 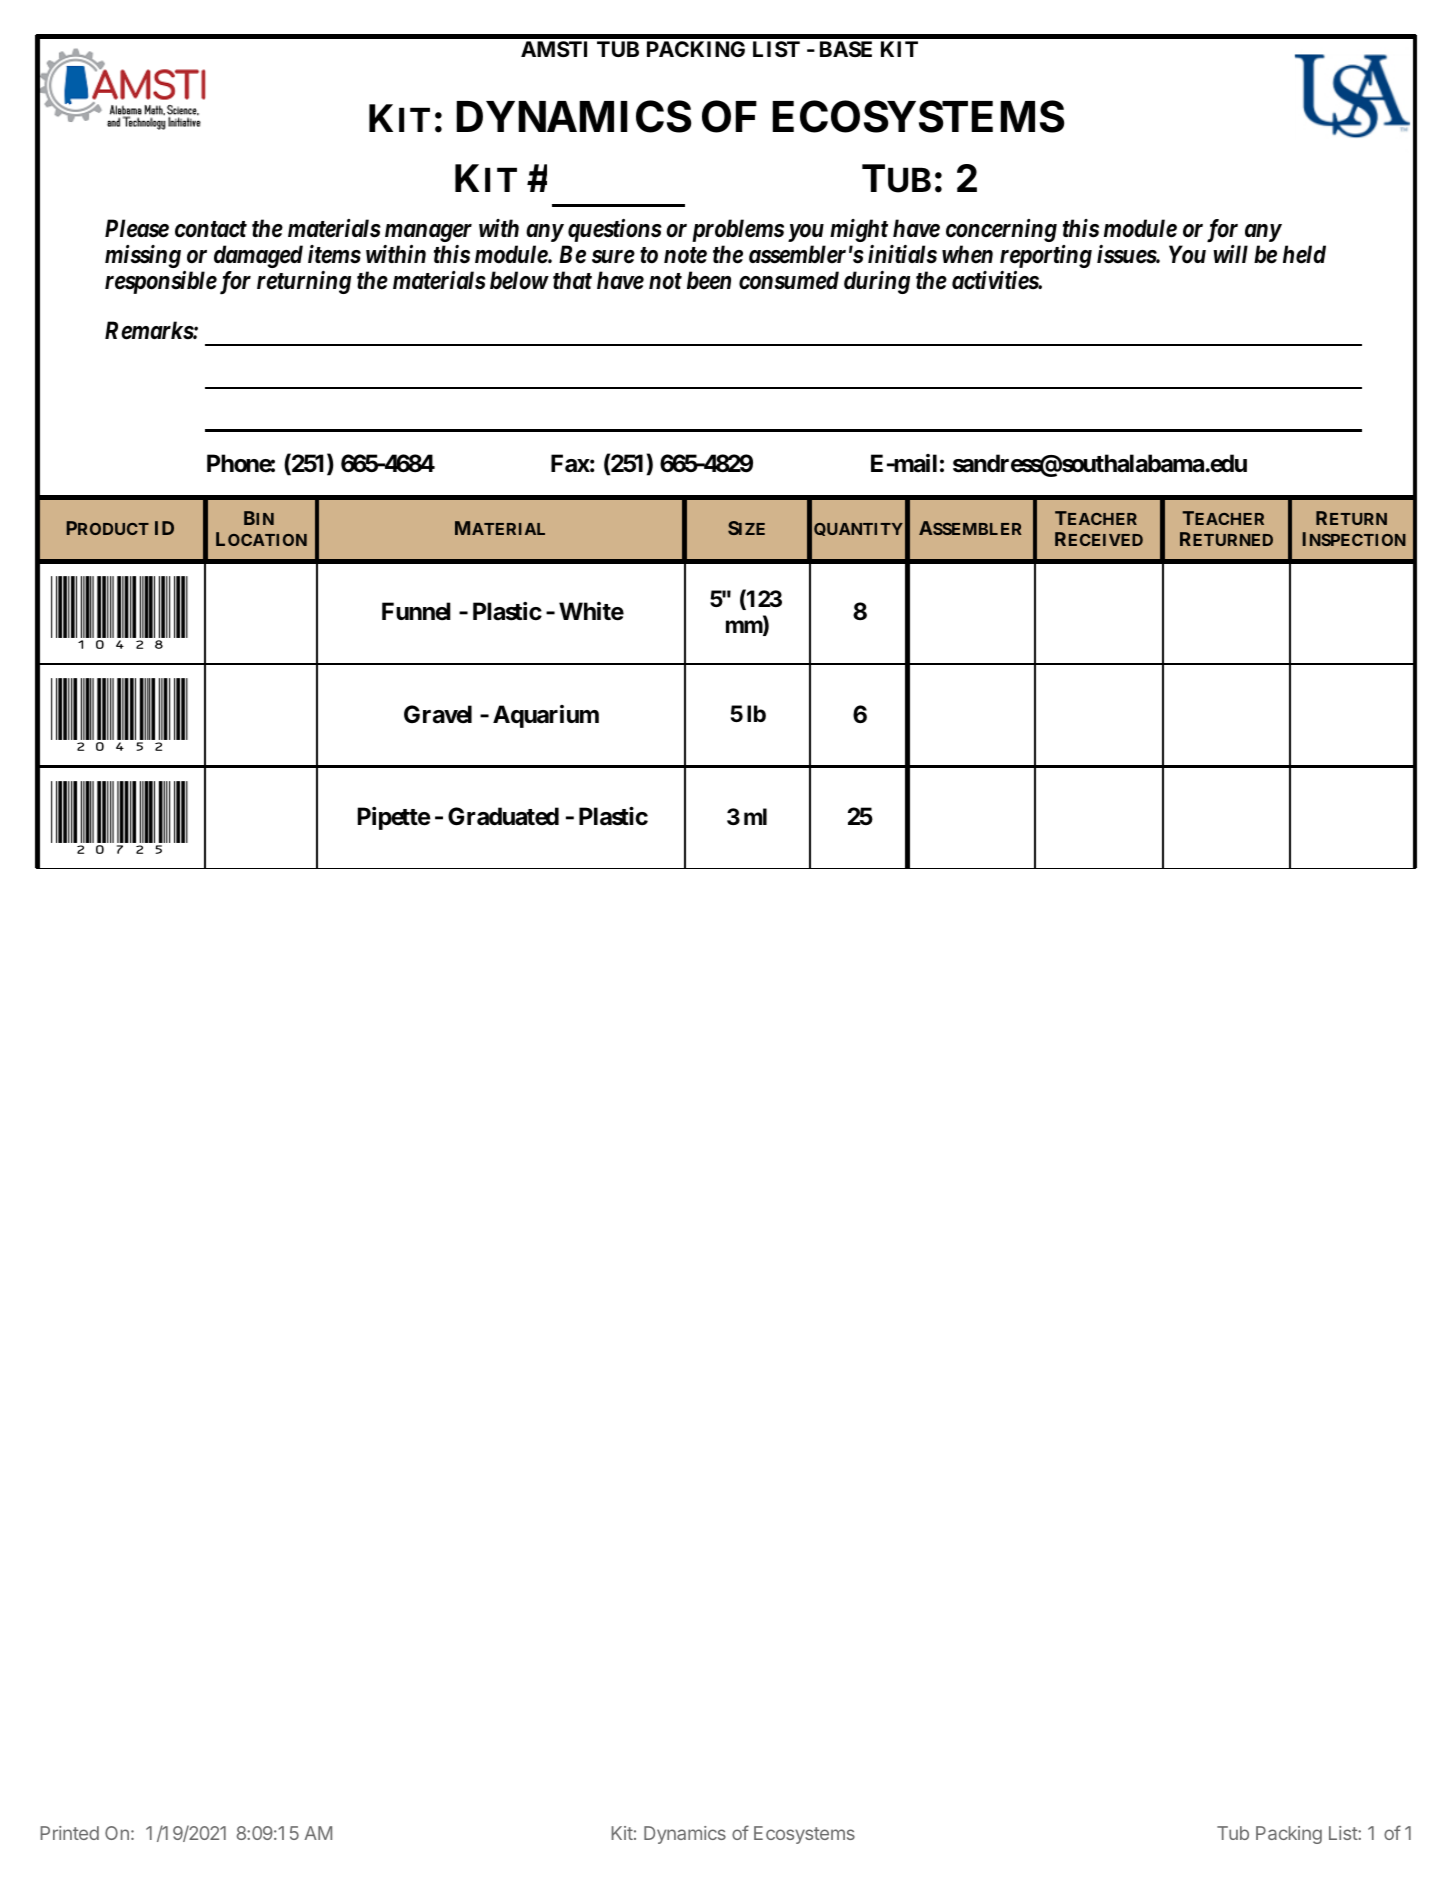 I want to click on will, so click(x=1230, y=254).
